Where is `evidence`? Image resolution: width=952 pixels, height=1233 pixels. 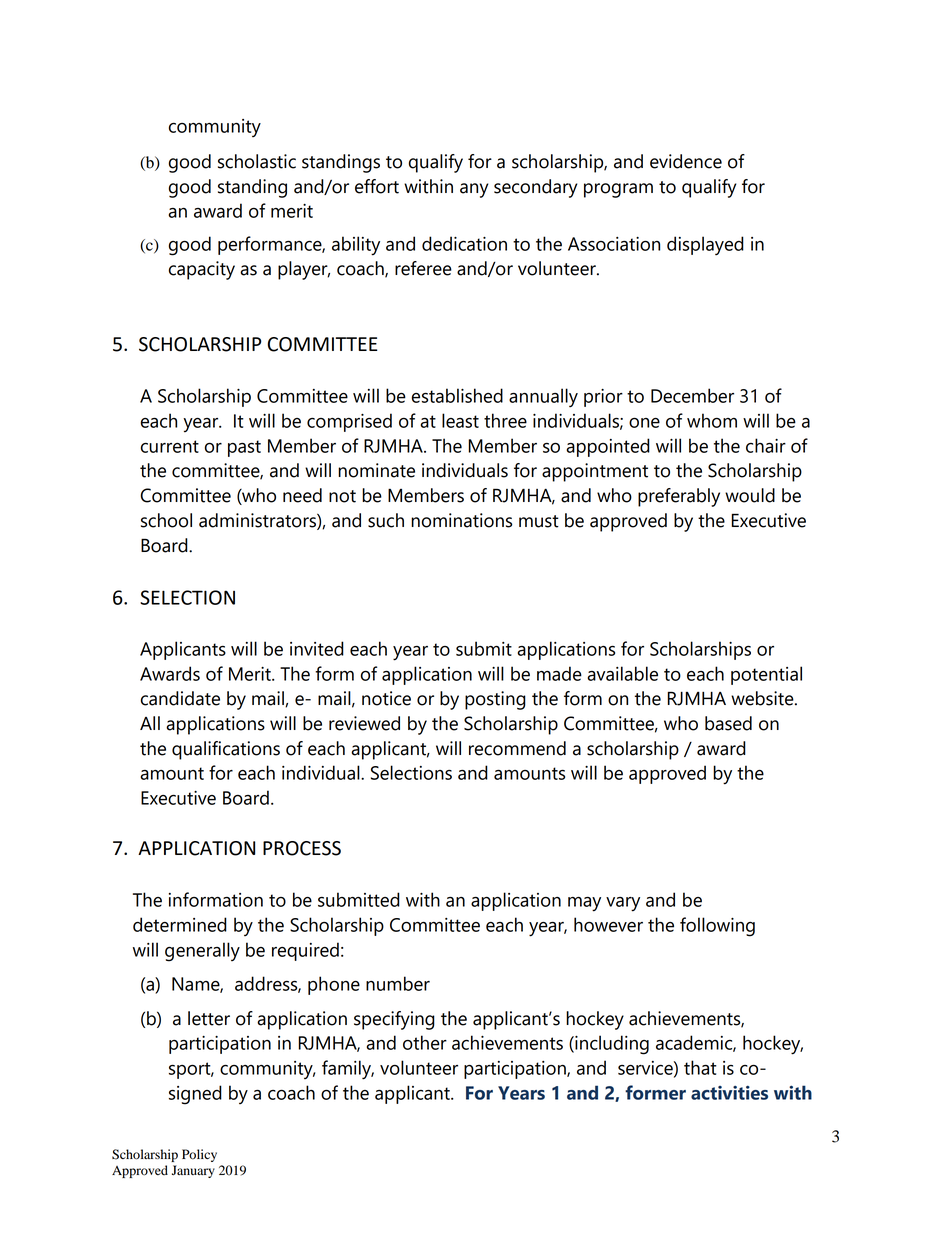 evidence is located at coordinates (686, 161).
